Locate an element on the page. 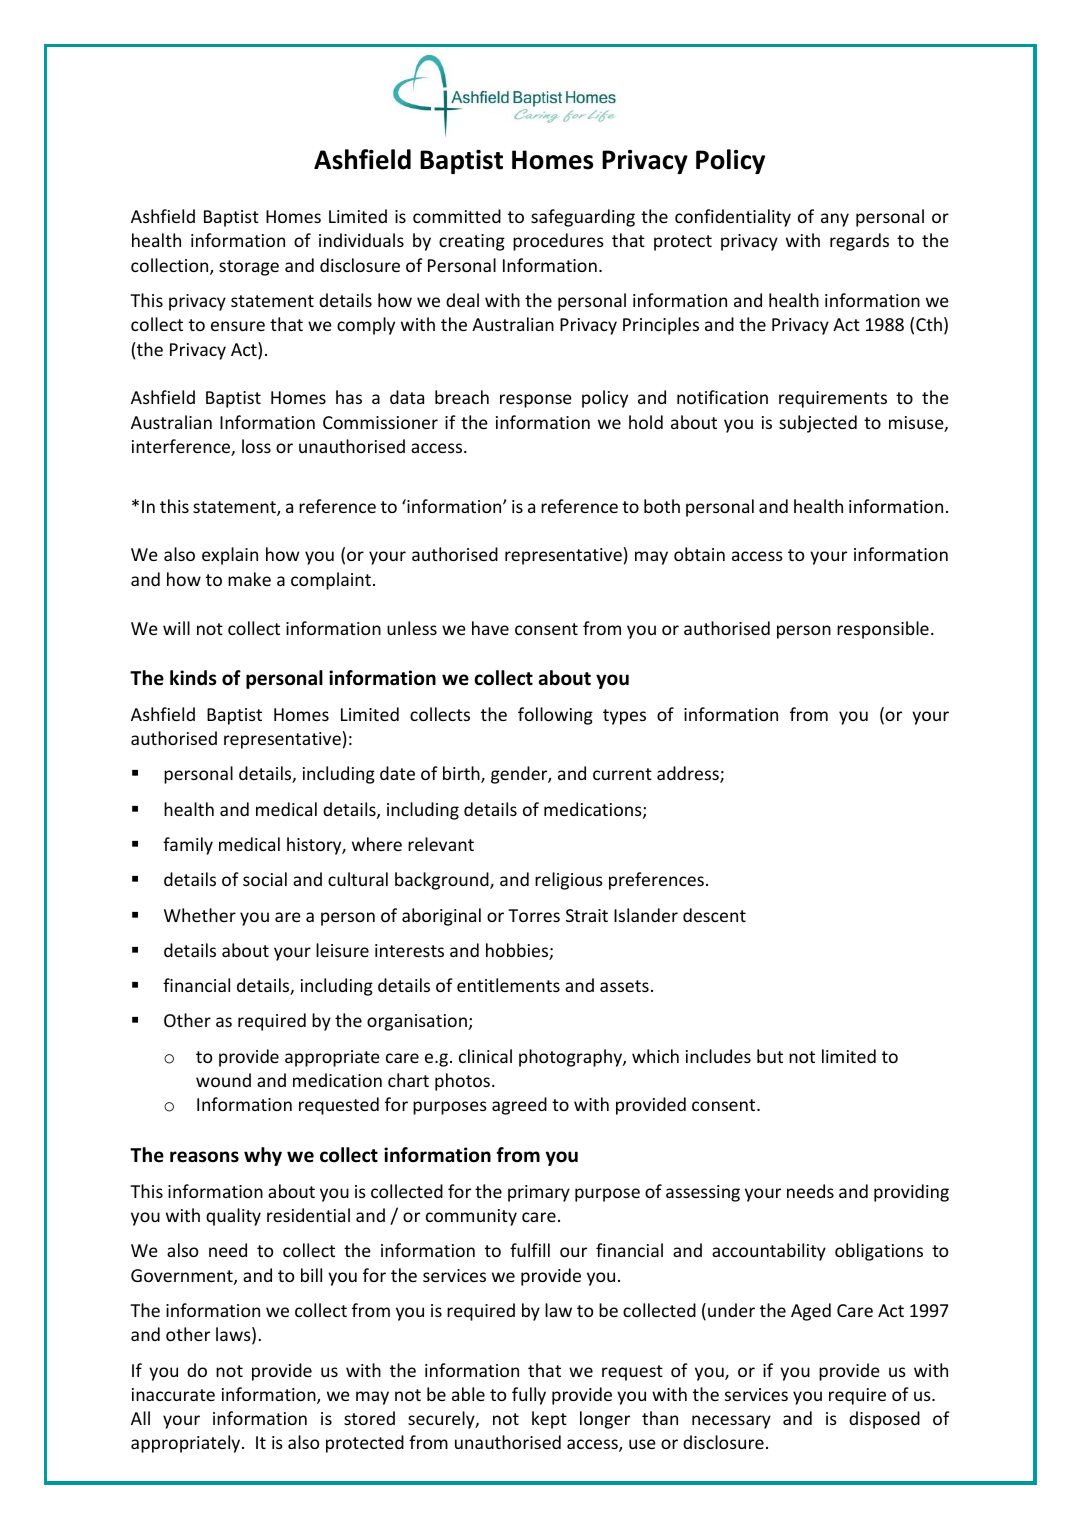 The image size is (1080, 1528). regards is located at coordinates (859, 242).
